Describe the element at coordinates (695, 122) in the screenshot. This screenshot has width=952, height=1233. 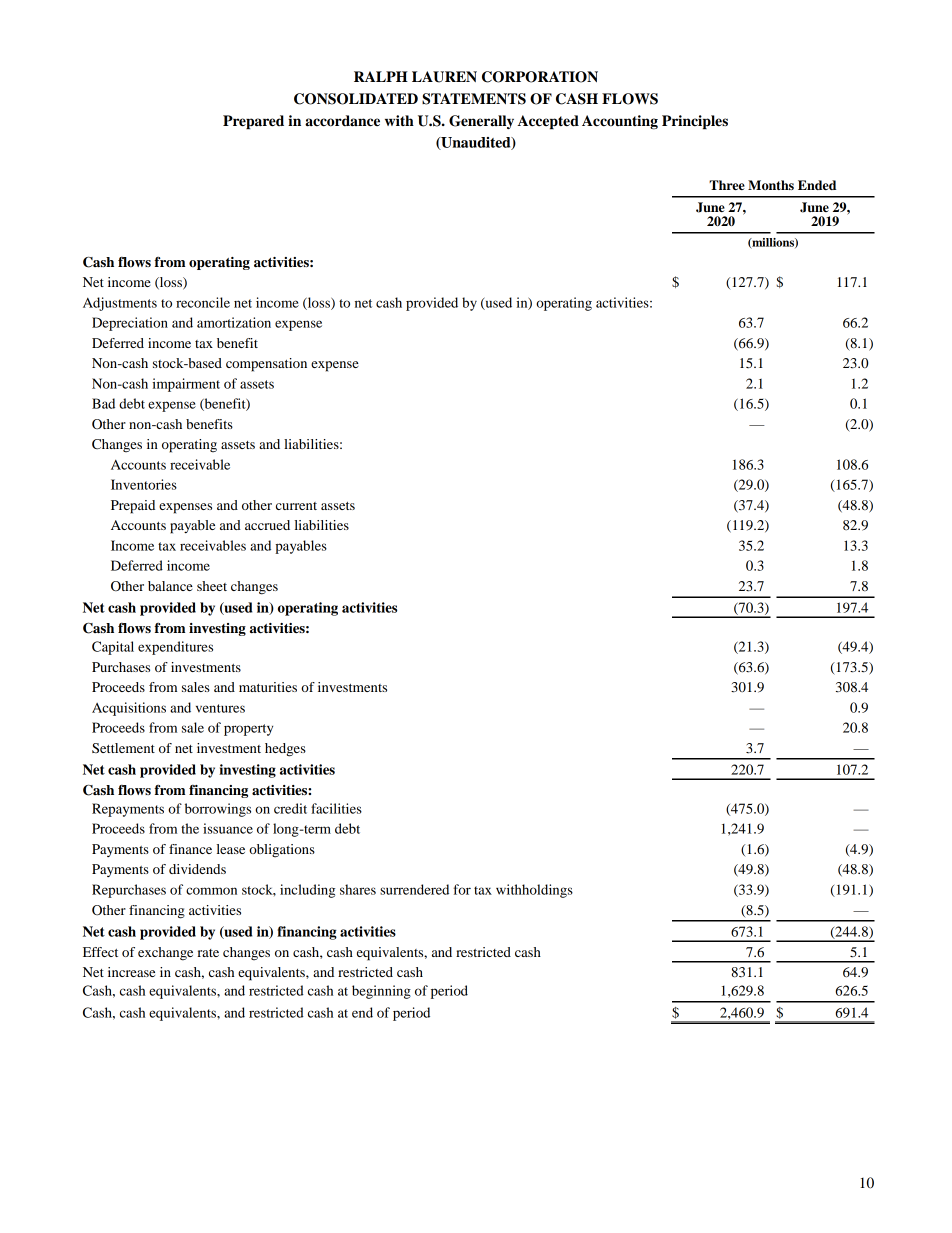
I see `Principles` at that location.
